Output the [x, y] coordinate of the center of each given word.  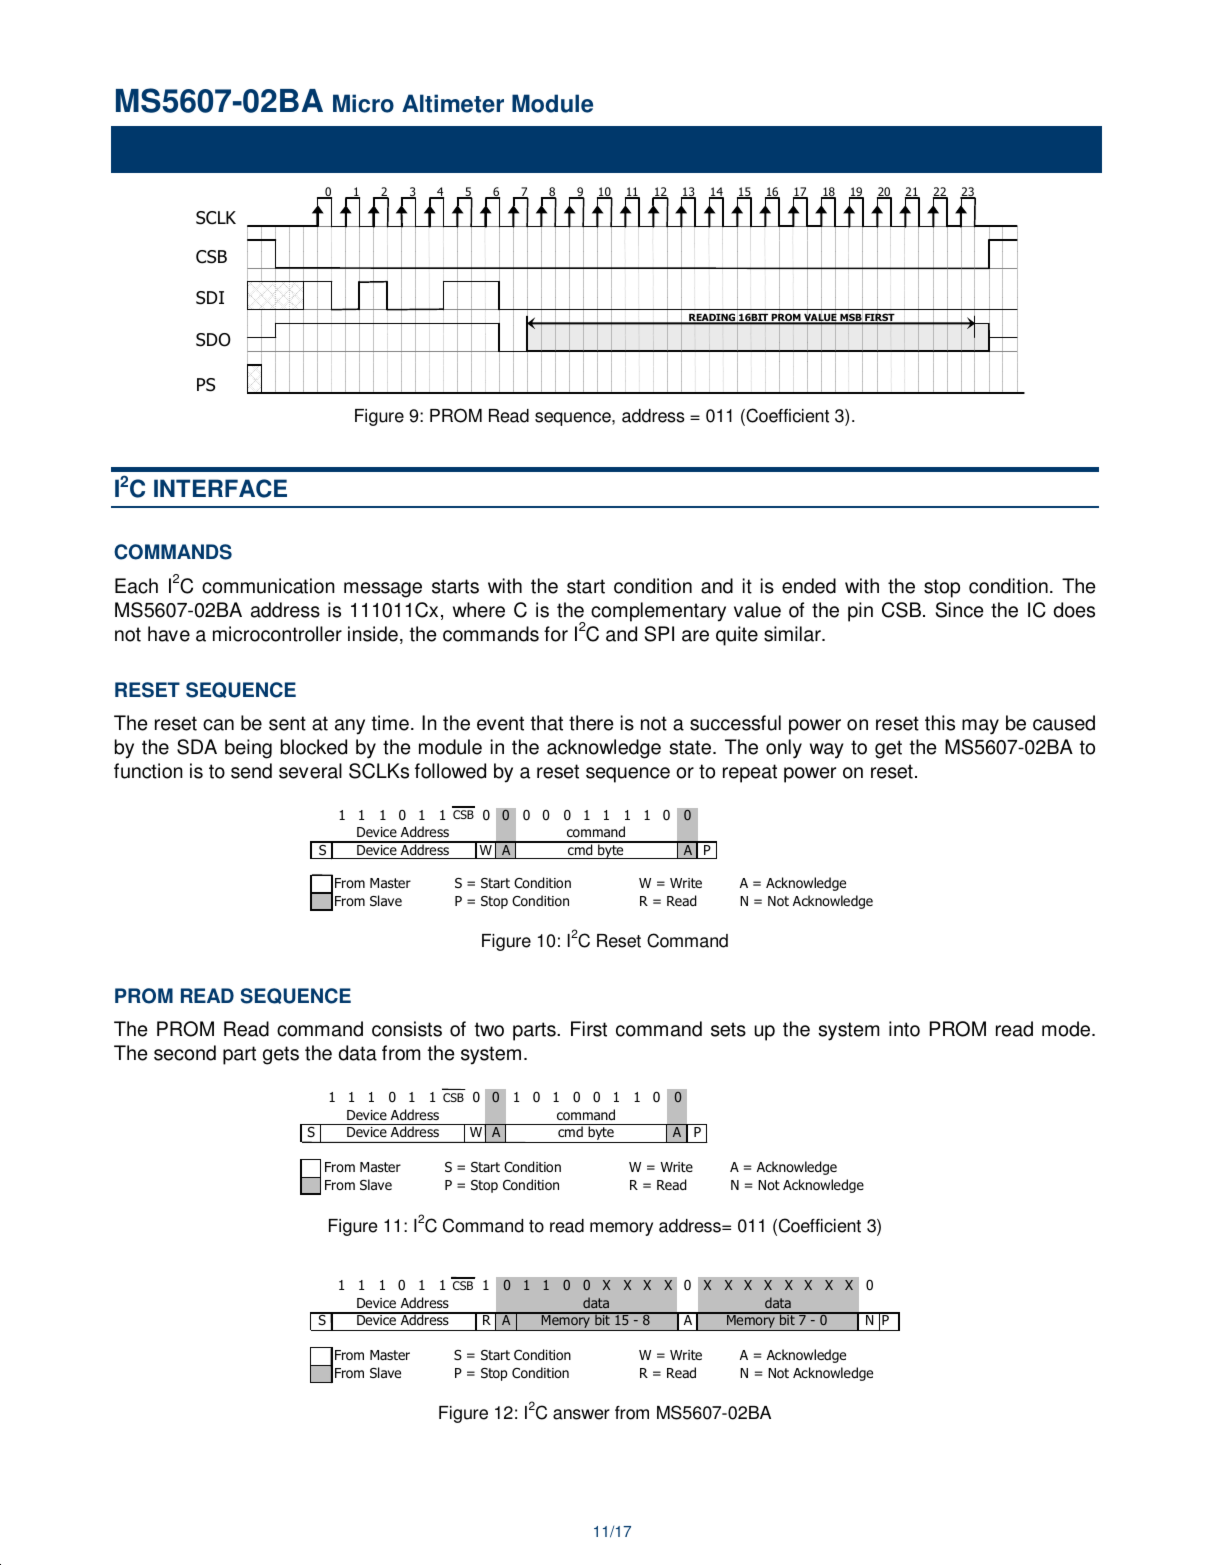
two [489, 1029]
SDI [210, 298]
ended [809, 586]
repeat [750, 773]
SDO [213, 340]
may [980, 727]
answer [581, 1414]
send [251, 771]
